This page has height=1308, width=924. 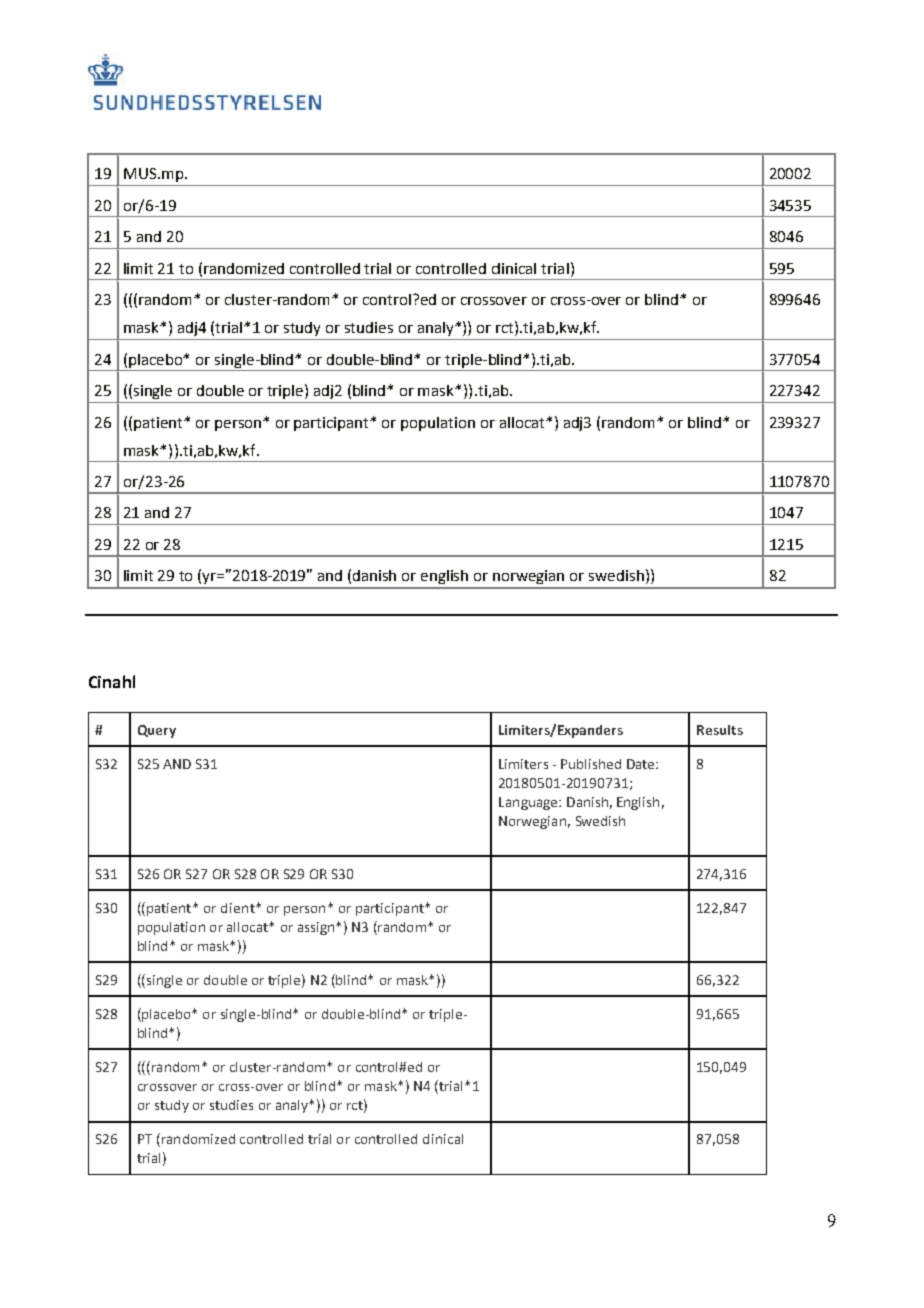 What do you see at coordinates (157, 731) in the page?
I see `Query` at bounding box center [157, 731].
